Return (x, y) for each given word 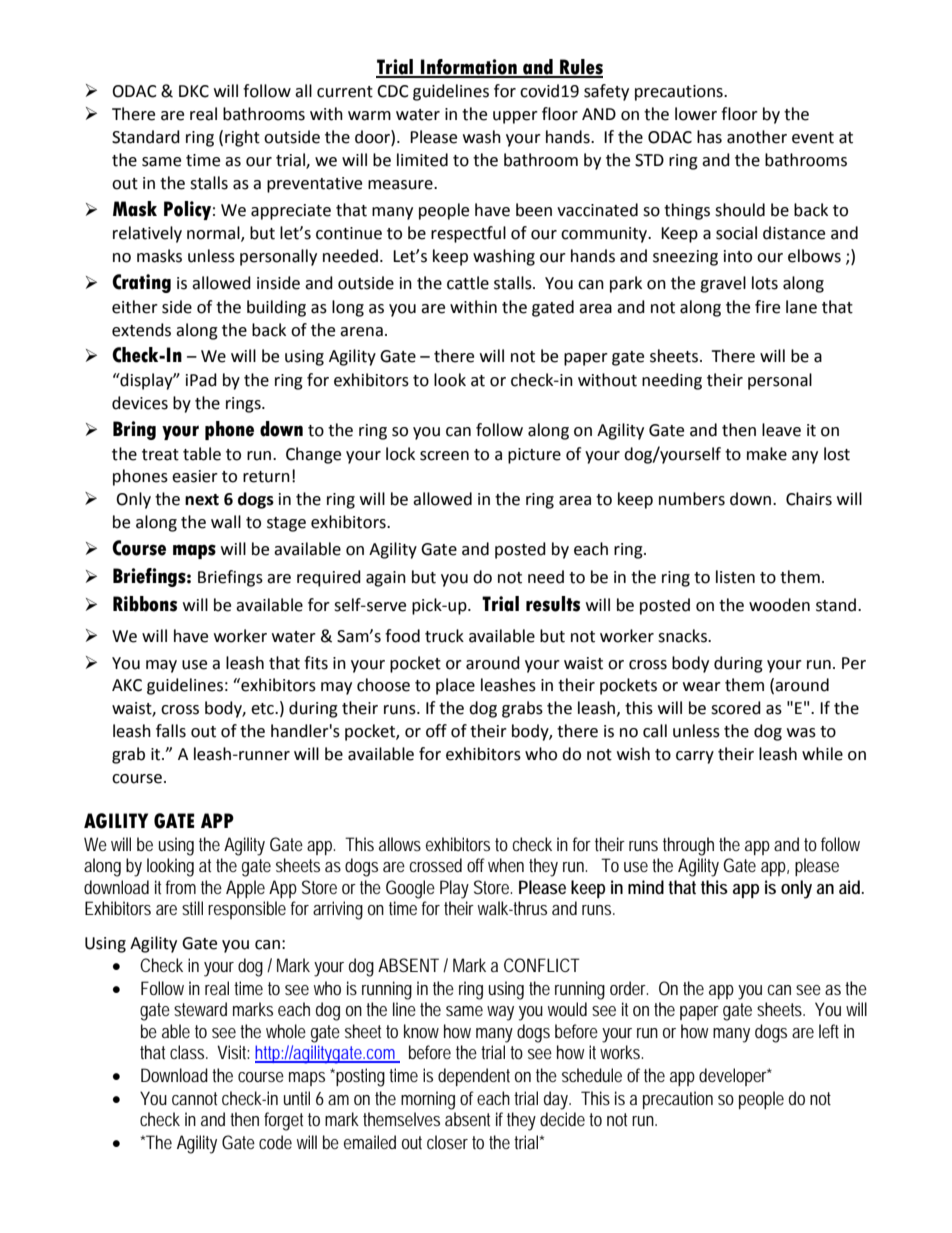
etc (263, 709)
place (455, 686)
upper (515, 117)
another (757, 137)
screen (444, 456)
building (276, 308)
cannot (194, 1098)
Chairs (809, 499)
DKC (194, 91)
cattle (468, 283)
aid (851, 887)
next (202, 500)
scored (736, 708)
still (192, 908)
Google (410, 889)
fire (767, 307)
